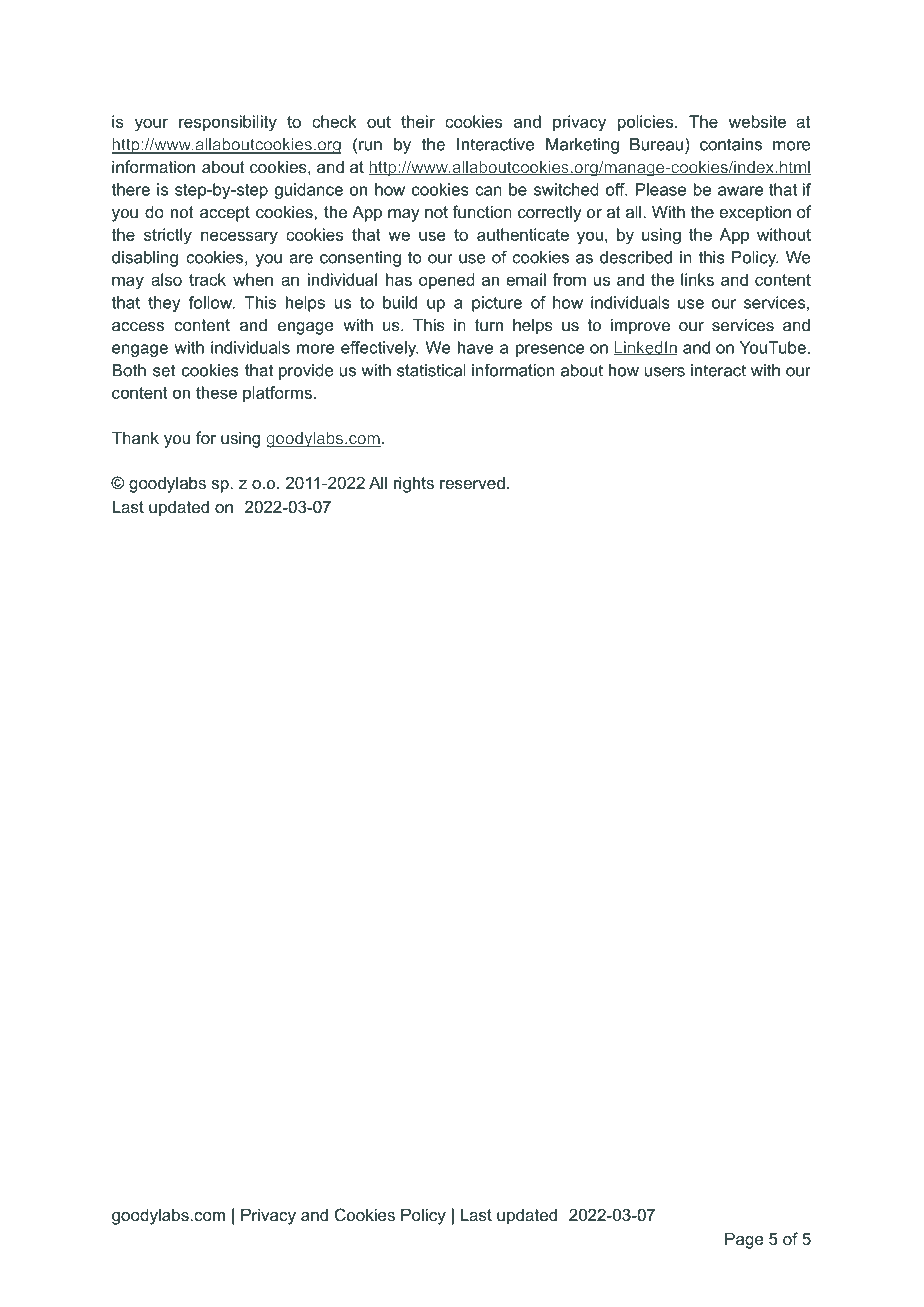 The height and width of the image is (1307, 924). I want to click on Thank, so click(135, 437).
